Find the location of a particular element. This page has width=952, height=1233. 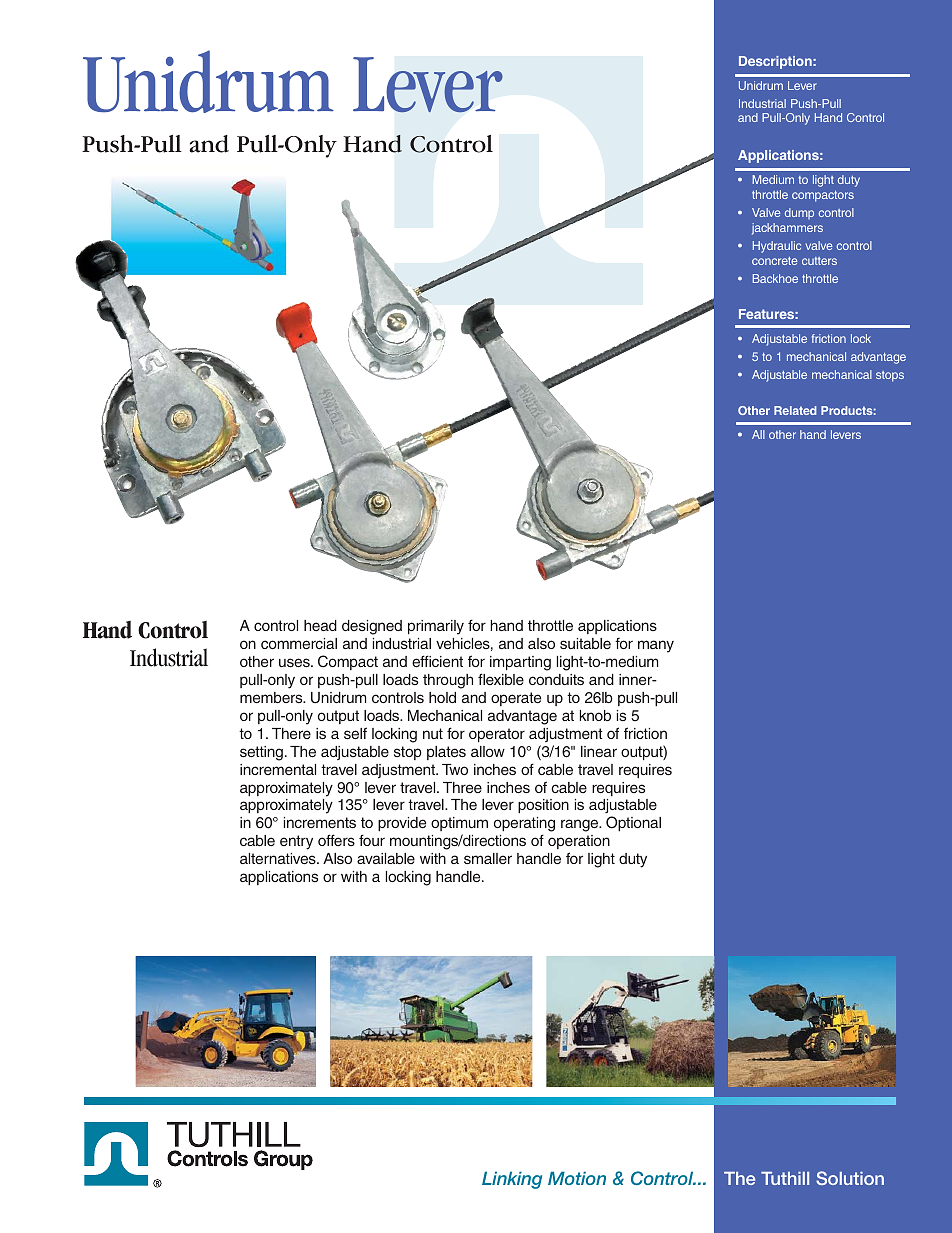

operation is located at coordinates (579, 842).
